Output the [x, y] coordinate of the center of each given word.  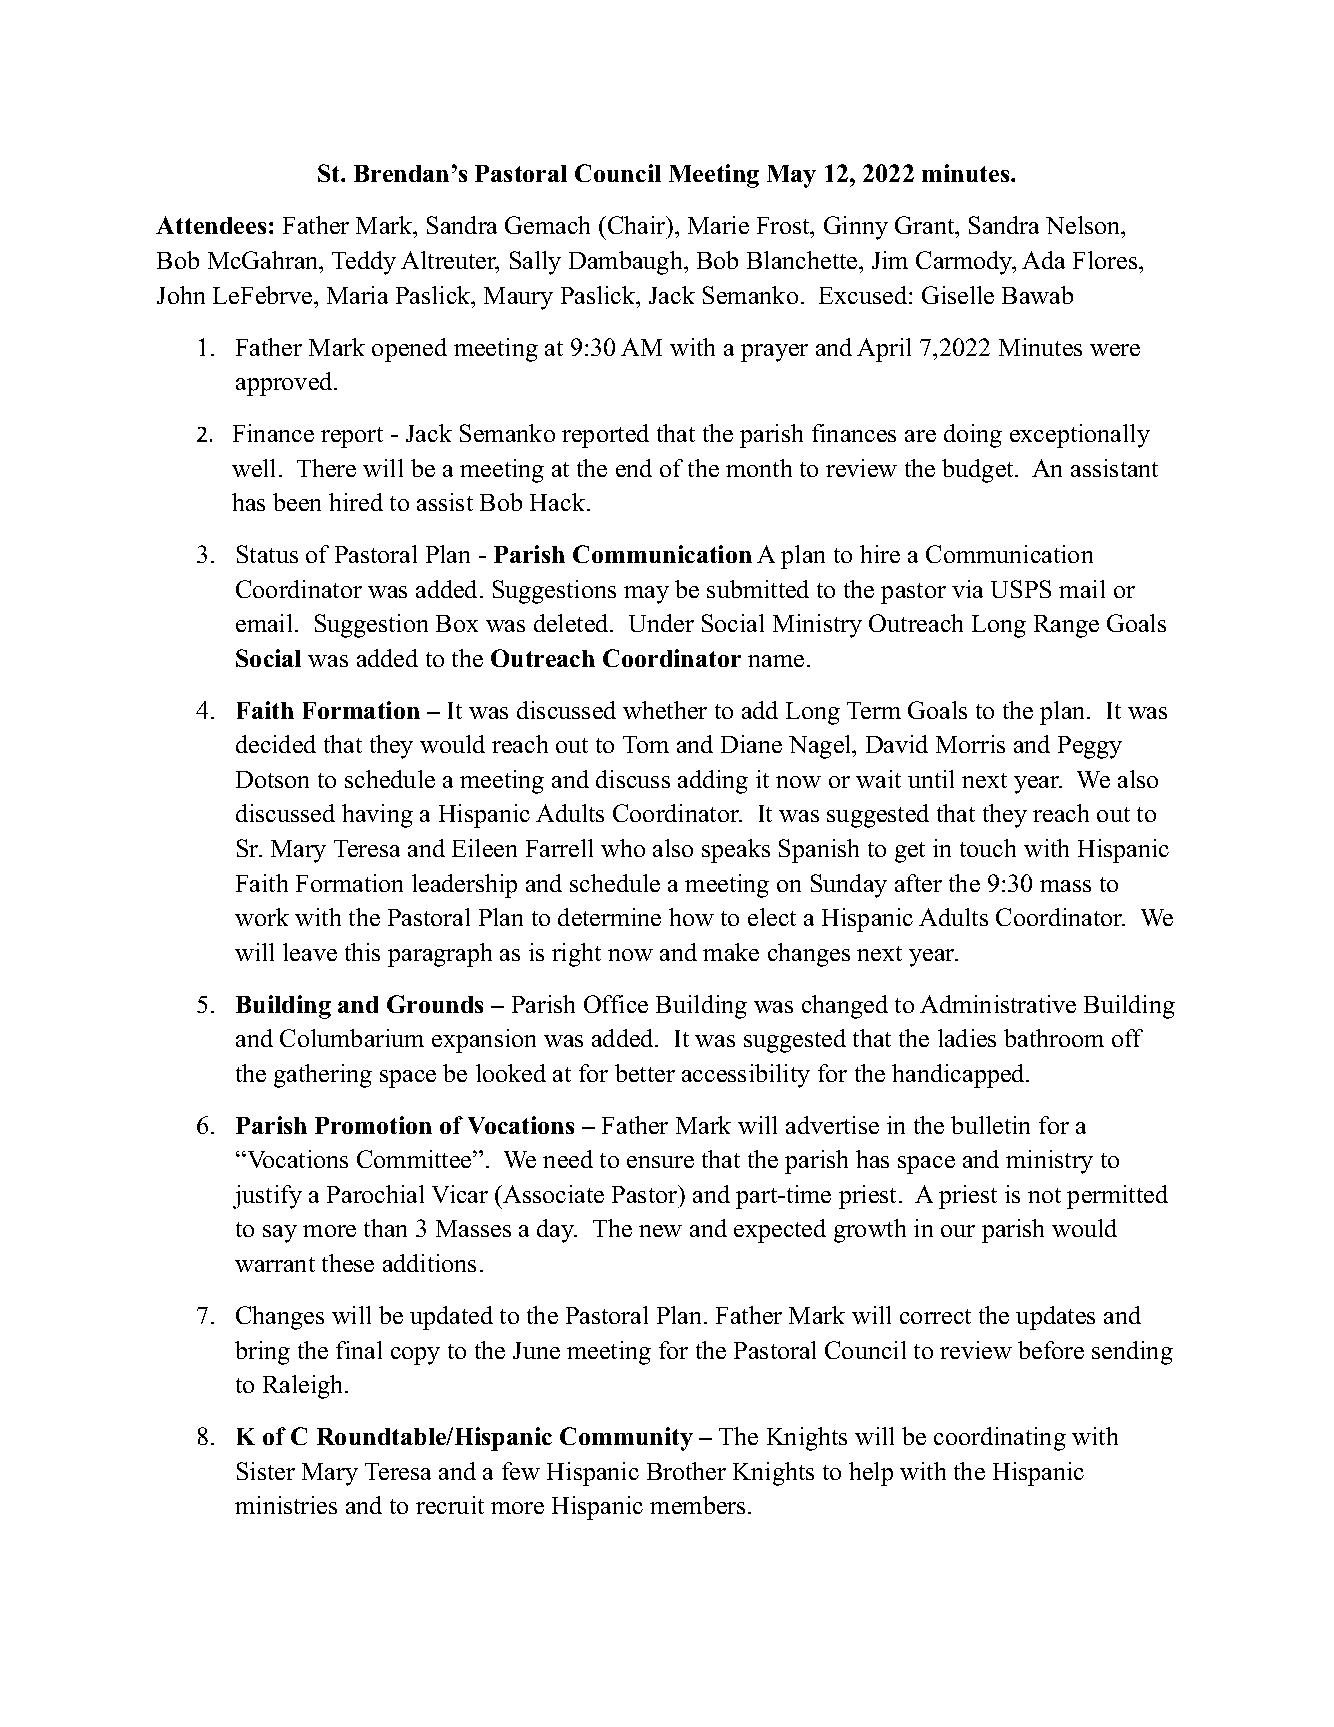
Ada [1043, 260]
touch [988, 848]
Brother [686, 1471]
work [262, 917]
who [623, 848]
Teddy [364, 263]
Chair [638, 225]
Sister [266, 1471]
